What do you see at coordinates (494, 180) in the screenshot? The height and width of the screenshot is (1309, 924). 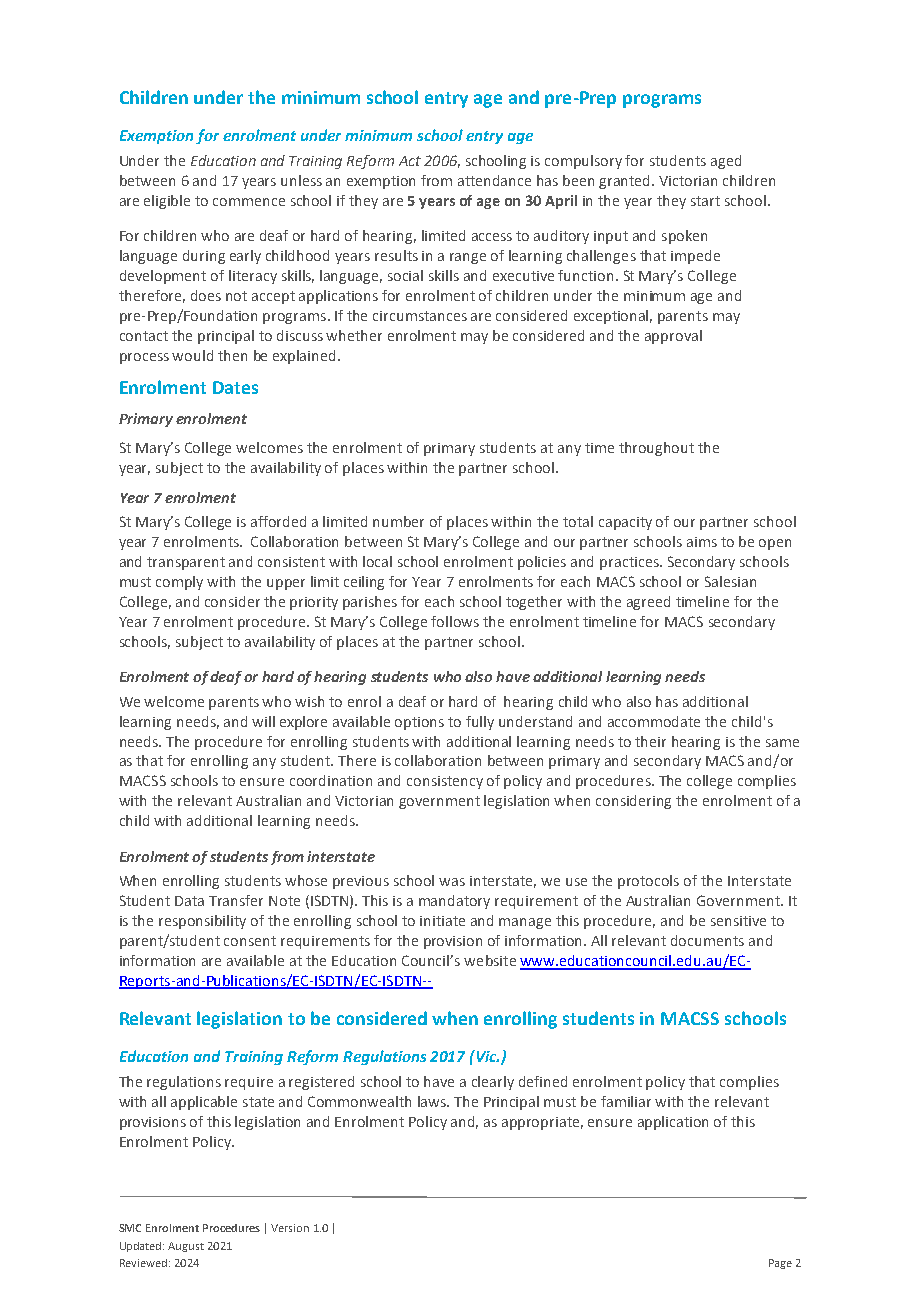 I see `attendance` at bounding box center [494, 180].
